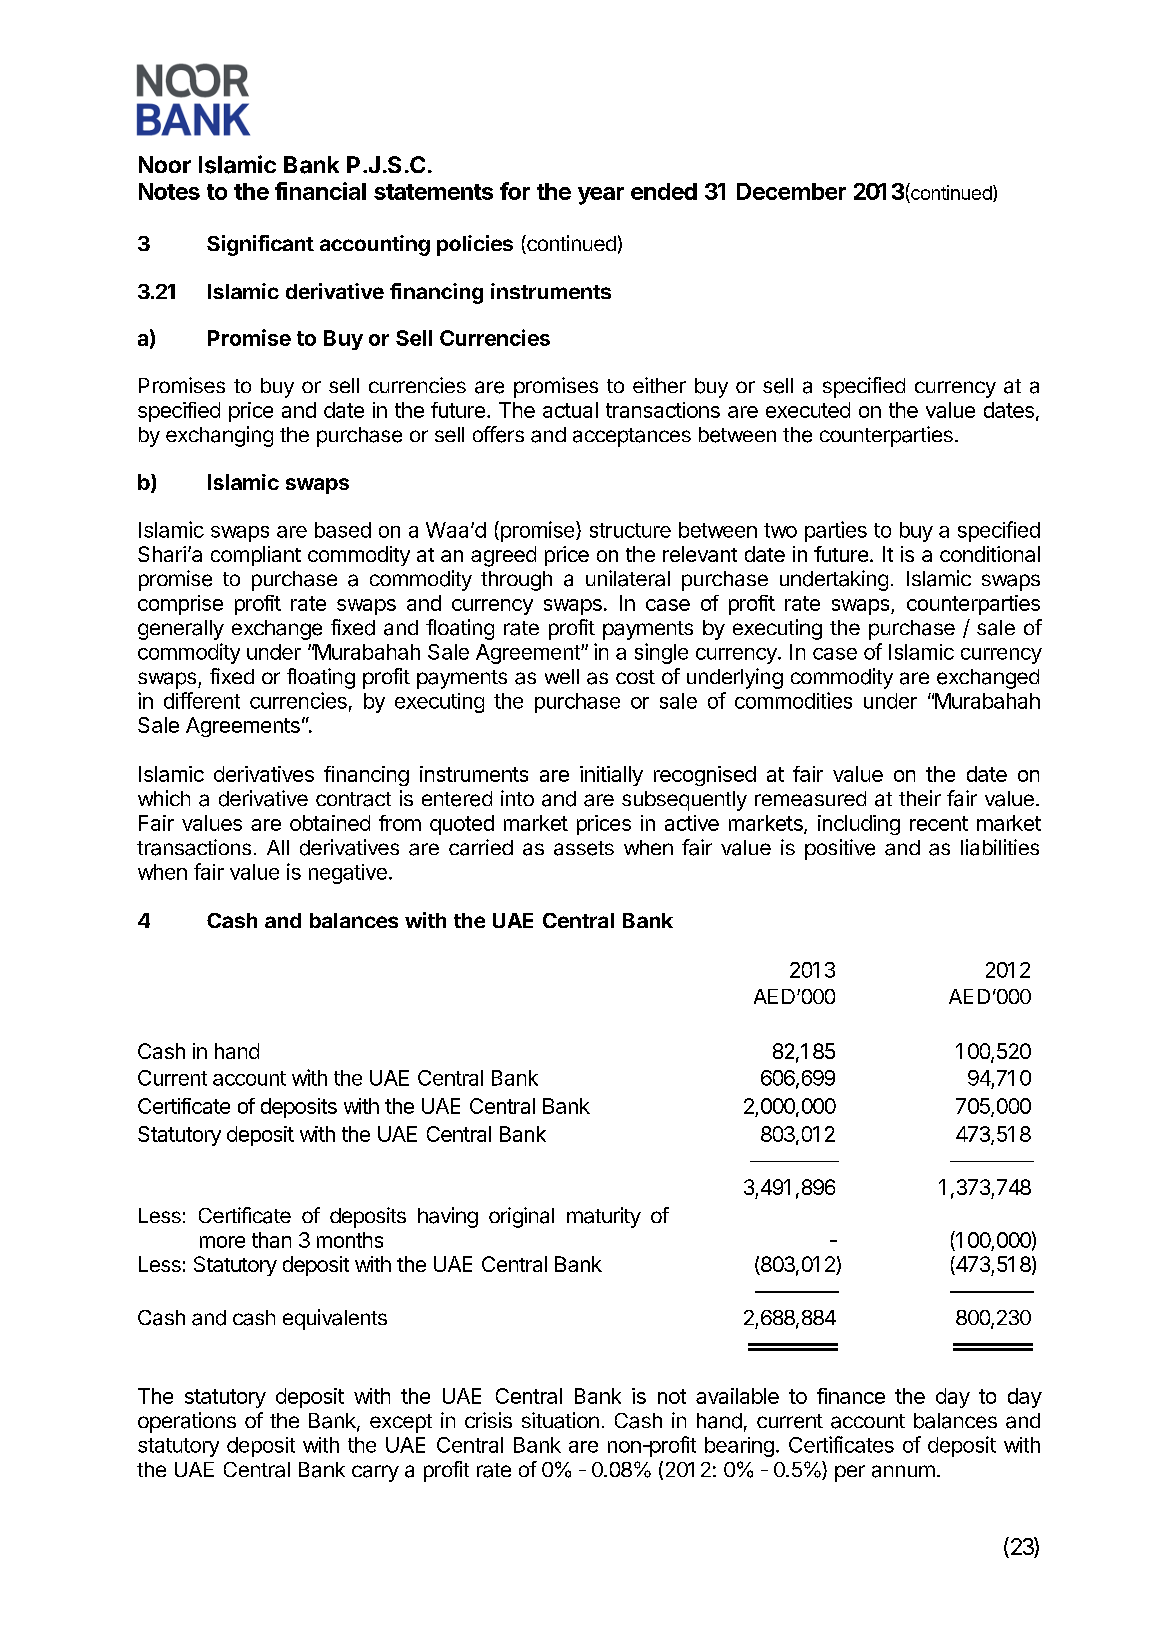 The width and height of the screenshot is (1150, 1627). Describe the element at coordinates (791, 191) in the screenshot. I see `December` at that location.
